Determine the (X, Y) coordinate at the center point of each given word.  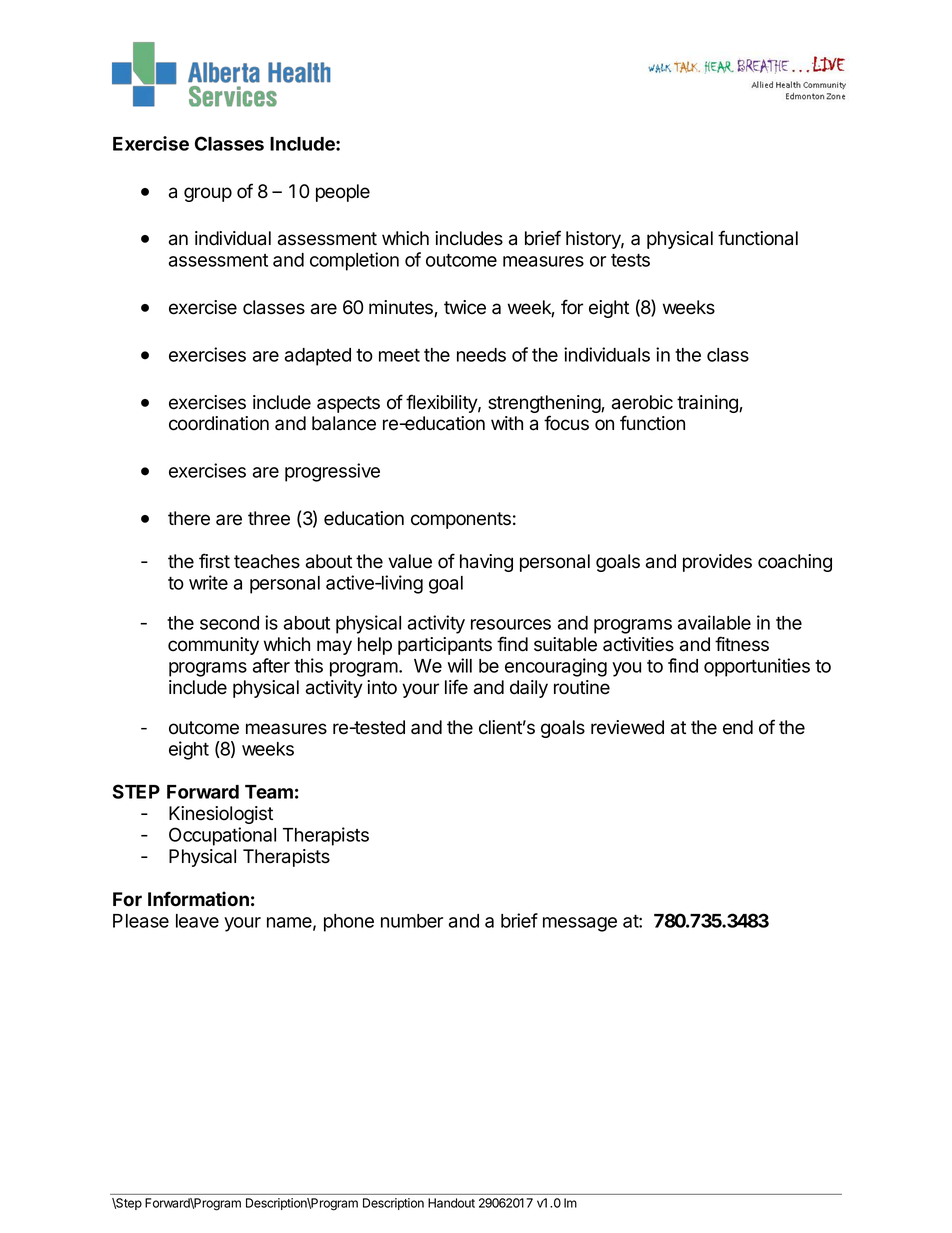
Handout (451, 1203)
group (208, 194)
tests (630, 260)
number (412, 921)
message (580, 924)
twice (465, 307)
